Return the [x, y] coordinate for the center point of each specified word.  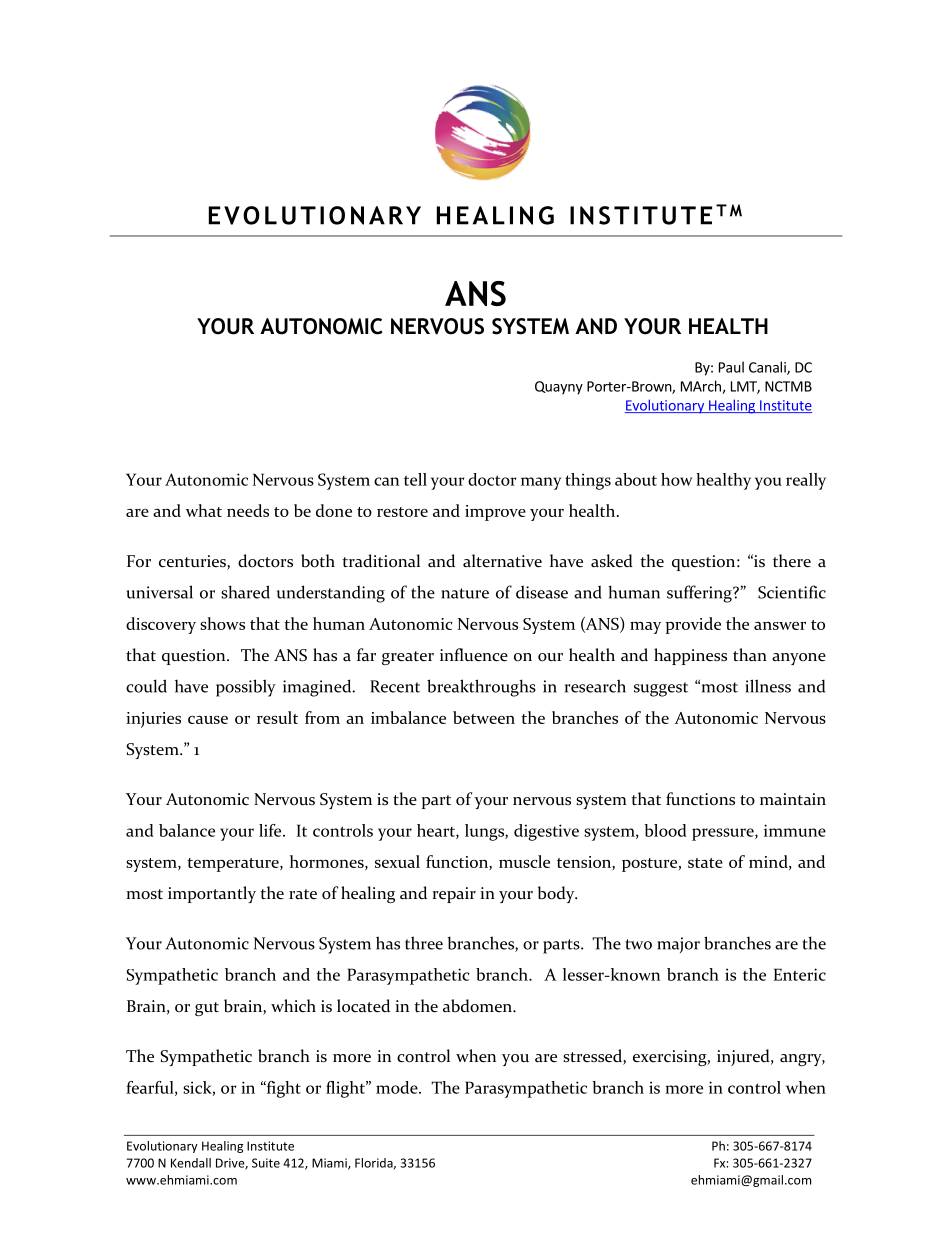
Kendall [191, 1163]
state [705, 863]
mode [398, 1087]
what [204, 510]
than [750, 655]
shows [222, 623]
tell [415, 479]
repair [454, 895]
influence [474, 655]
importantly [212, 894]
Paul [731, 367]
